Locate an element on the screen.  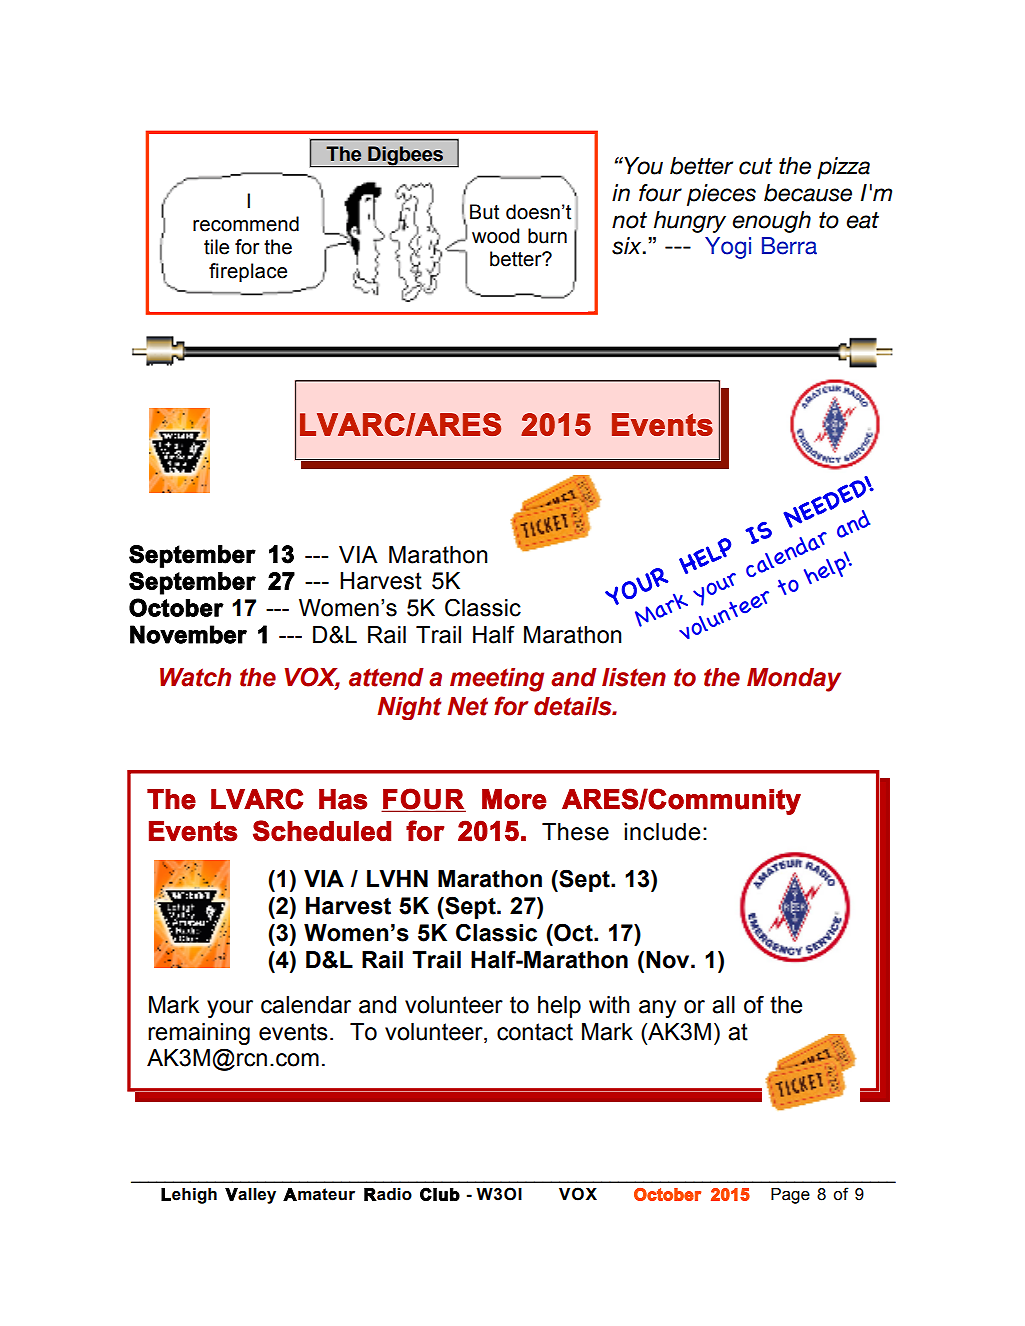
Monday is located at coordinates (794, 680).
